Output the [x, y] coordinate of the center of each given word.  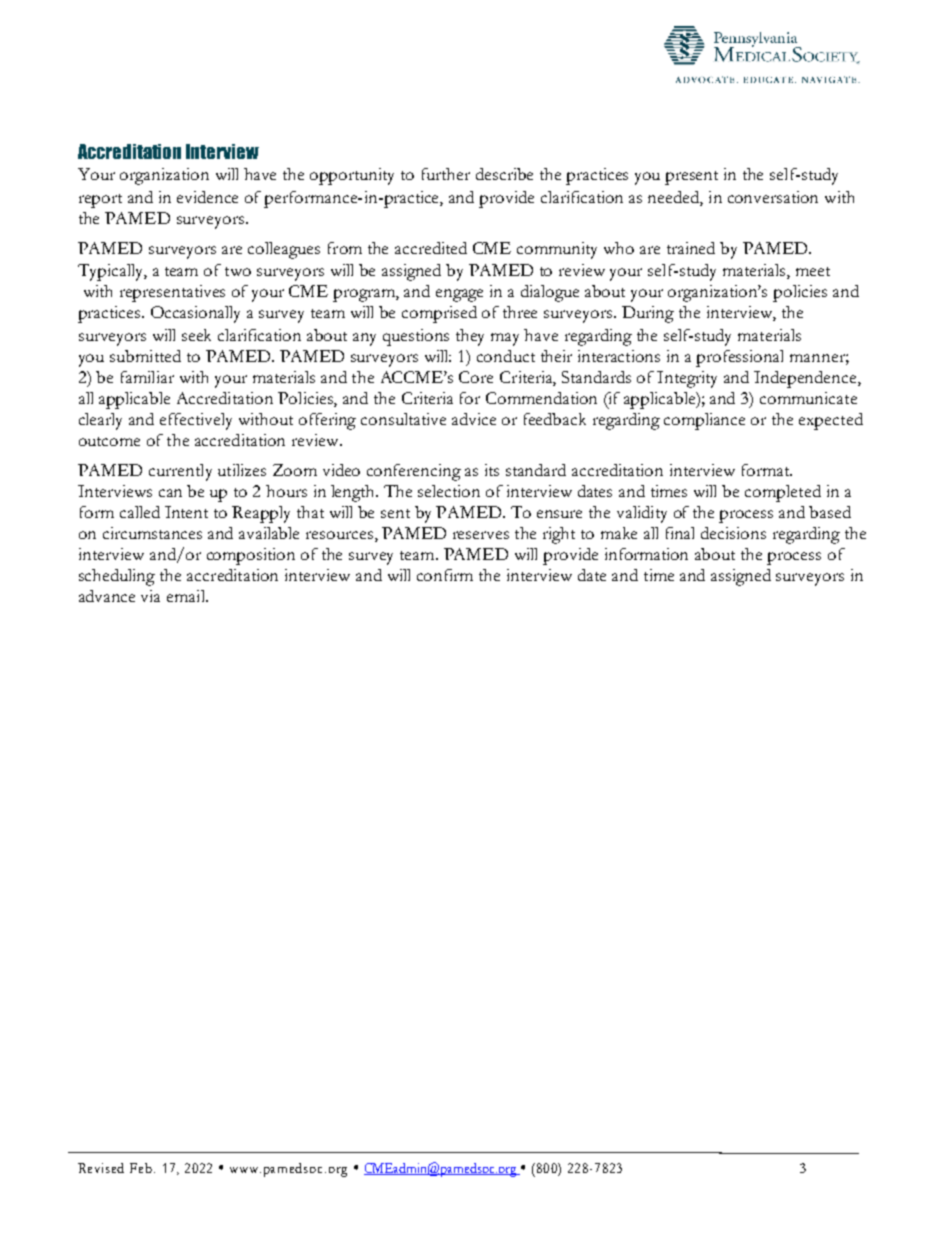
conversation [773, 197]
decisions [733, 533]
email [187, 596]
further [446, 174]
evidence [207, 197]
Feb [142, 1168]
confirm [445, 575]
